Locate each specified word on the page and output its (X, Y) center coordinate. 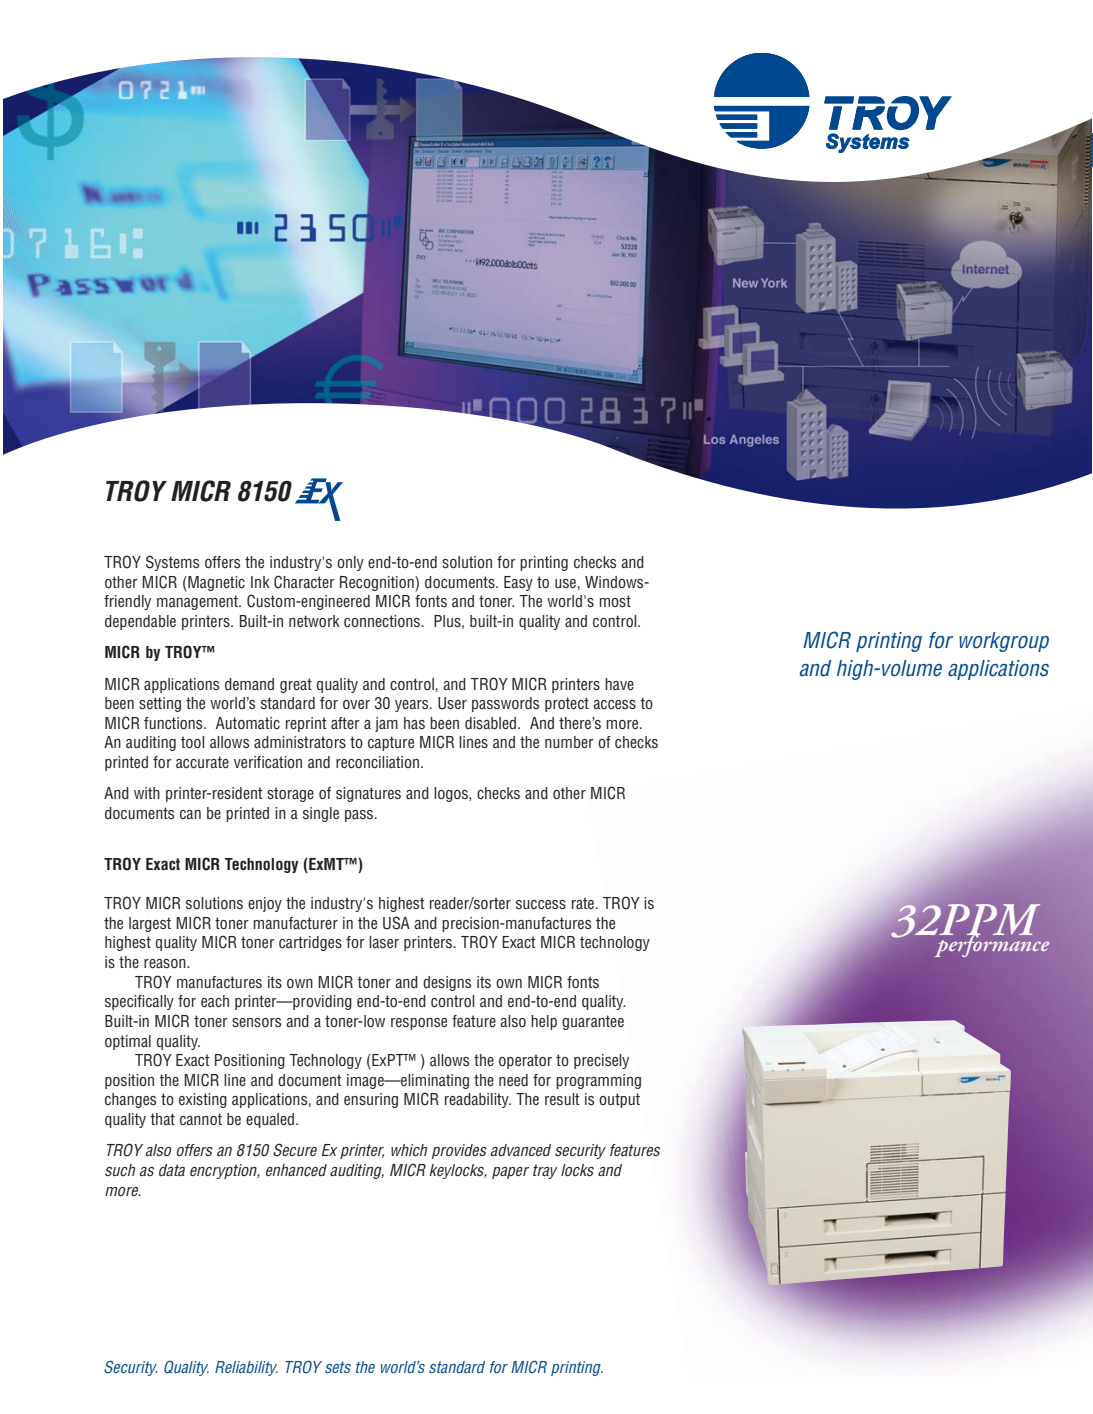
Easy (518, 583)
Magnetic (215, 584)
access (614, 705)
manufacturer (295, 923)
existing (203, 1100)
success (541, 905)
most (615, 601)
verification (268, 762)
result (562, 1099)
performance (991, 944)
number (569, 742)
